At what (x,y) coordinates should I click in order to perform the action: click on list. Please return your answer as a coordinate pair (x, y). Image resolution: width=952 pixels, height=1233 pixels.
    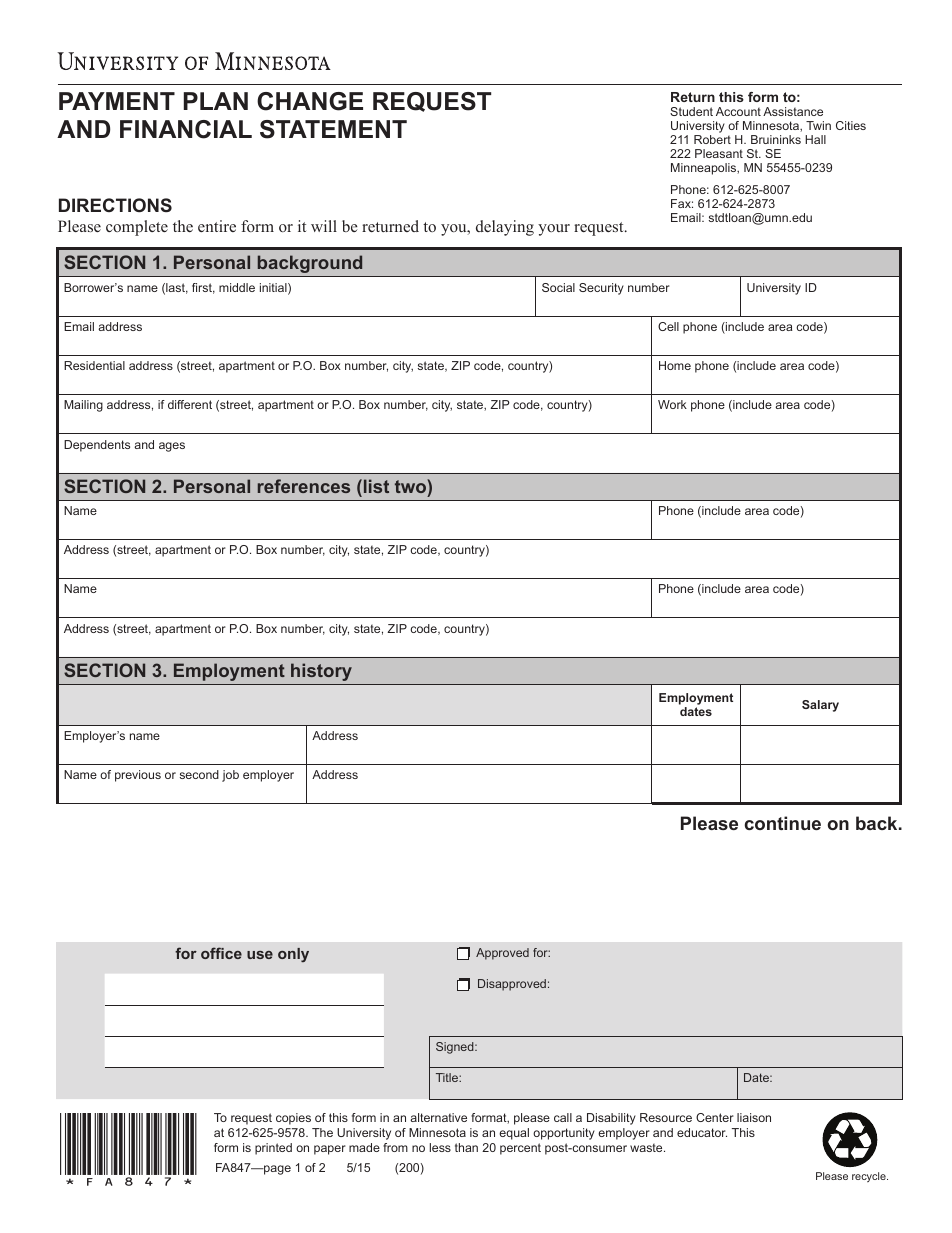
    Looking at the image, I should click on (375, 486).
